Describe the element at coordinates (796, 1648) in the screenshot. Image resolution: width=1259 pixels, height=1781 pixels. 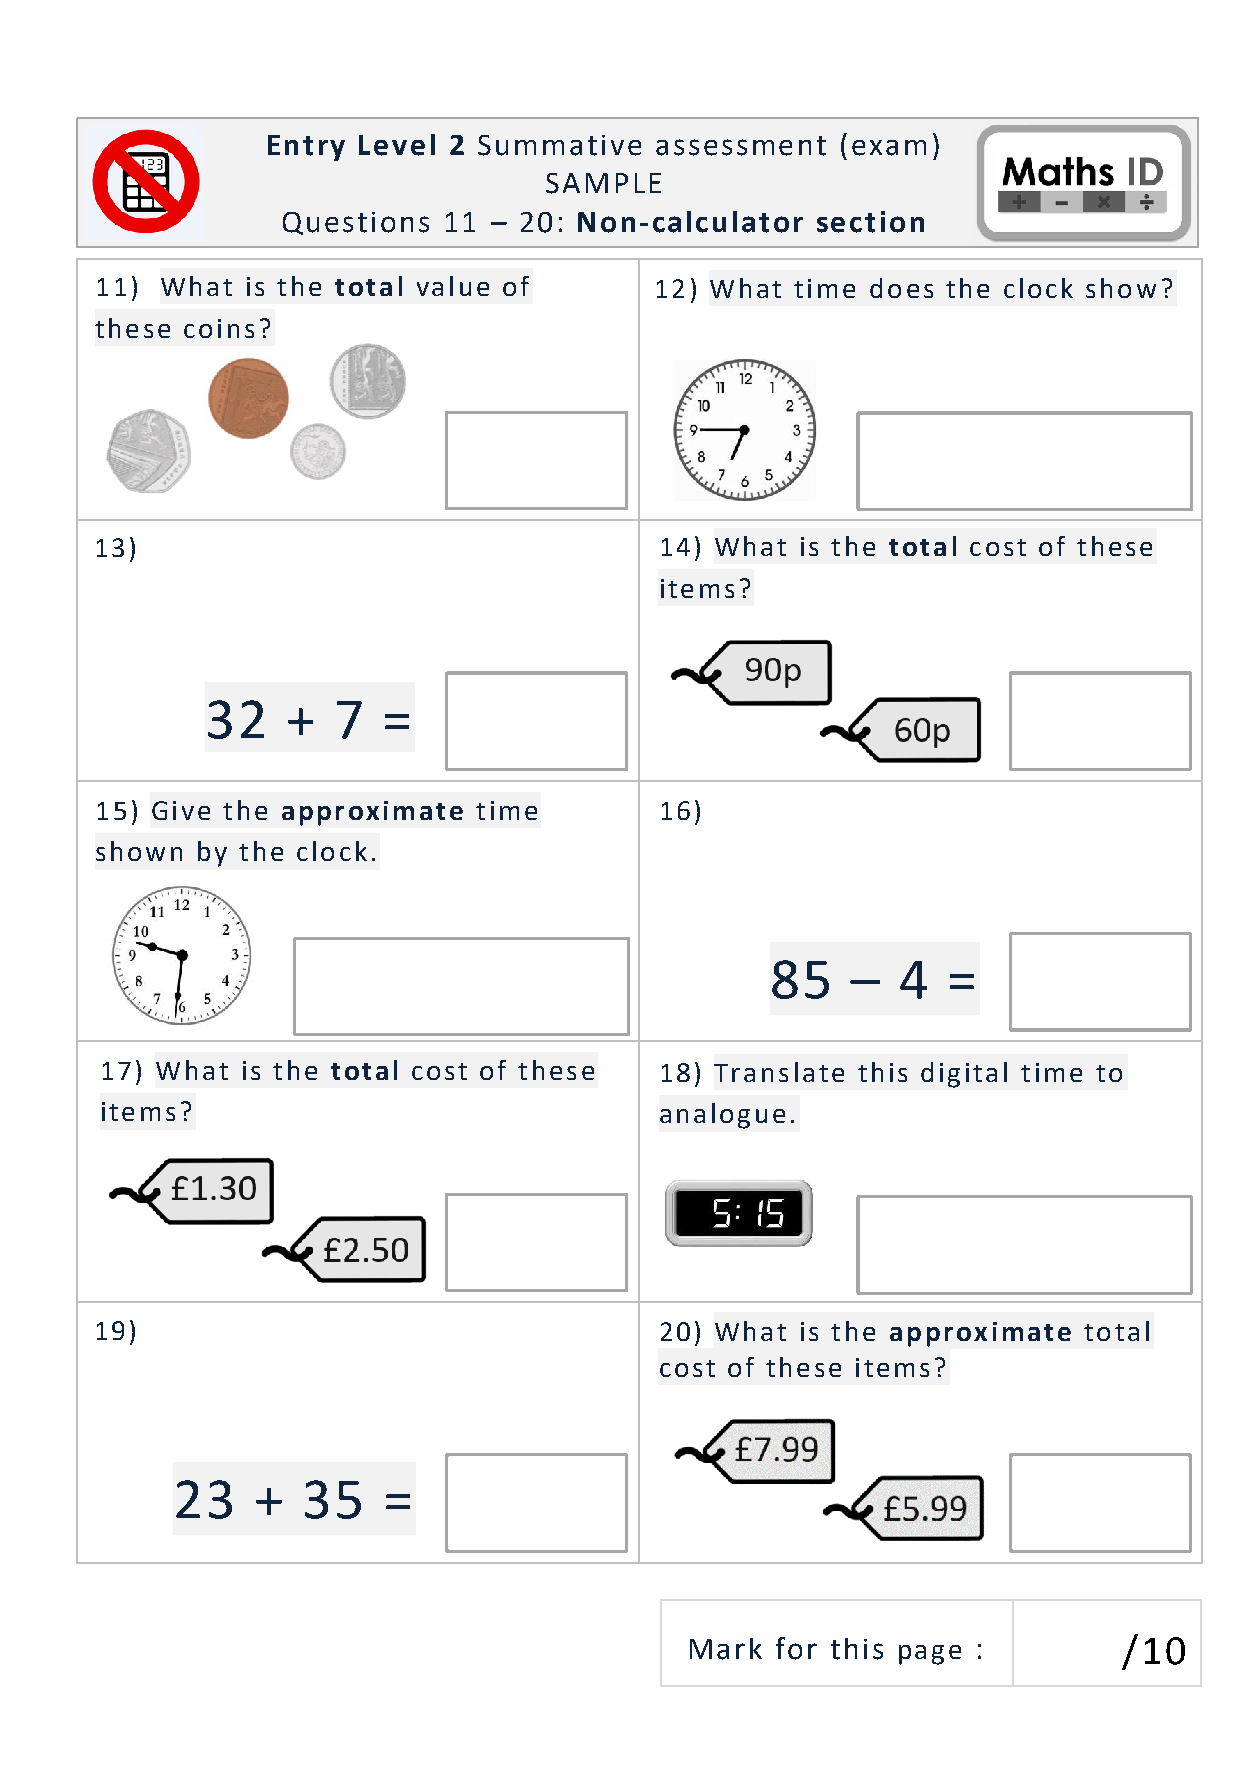
I see `for` at that location.
